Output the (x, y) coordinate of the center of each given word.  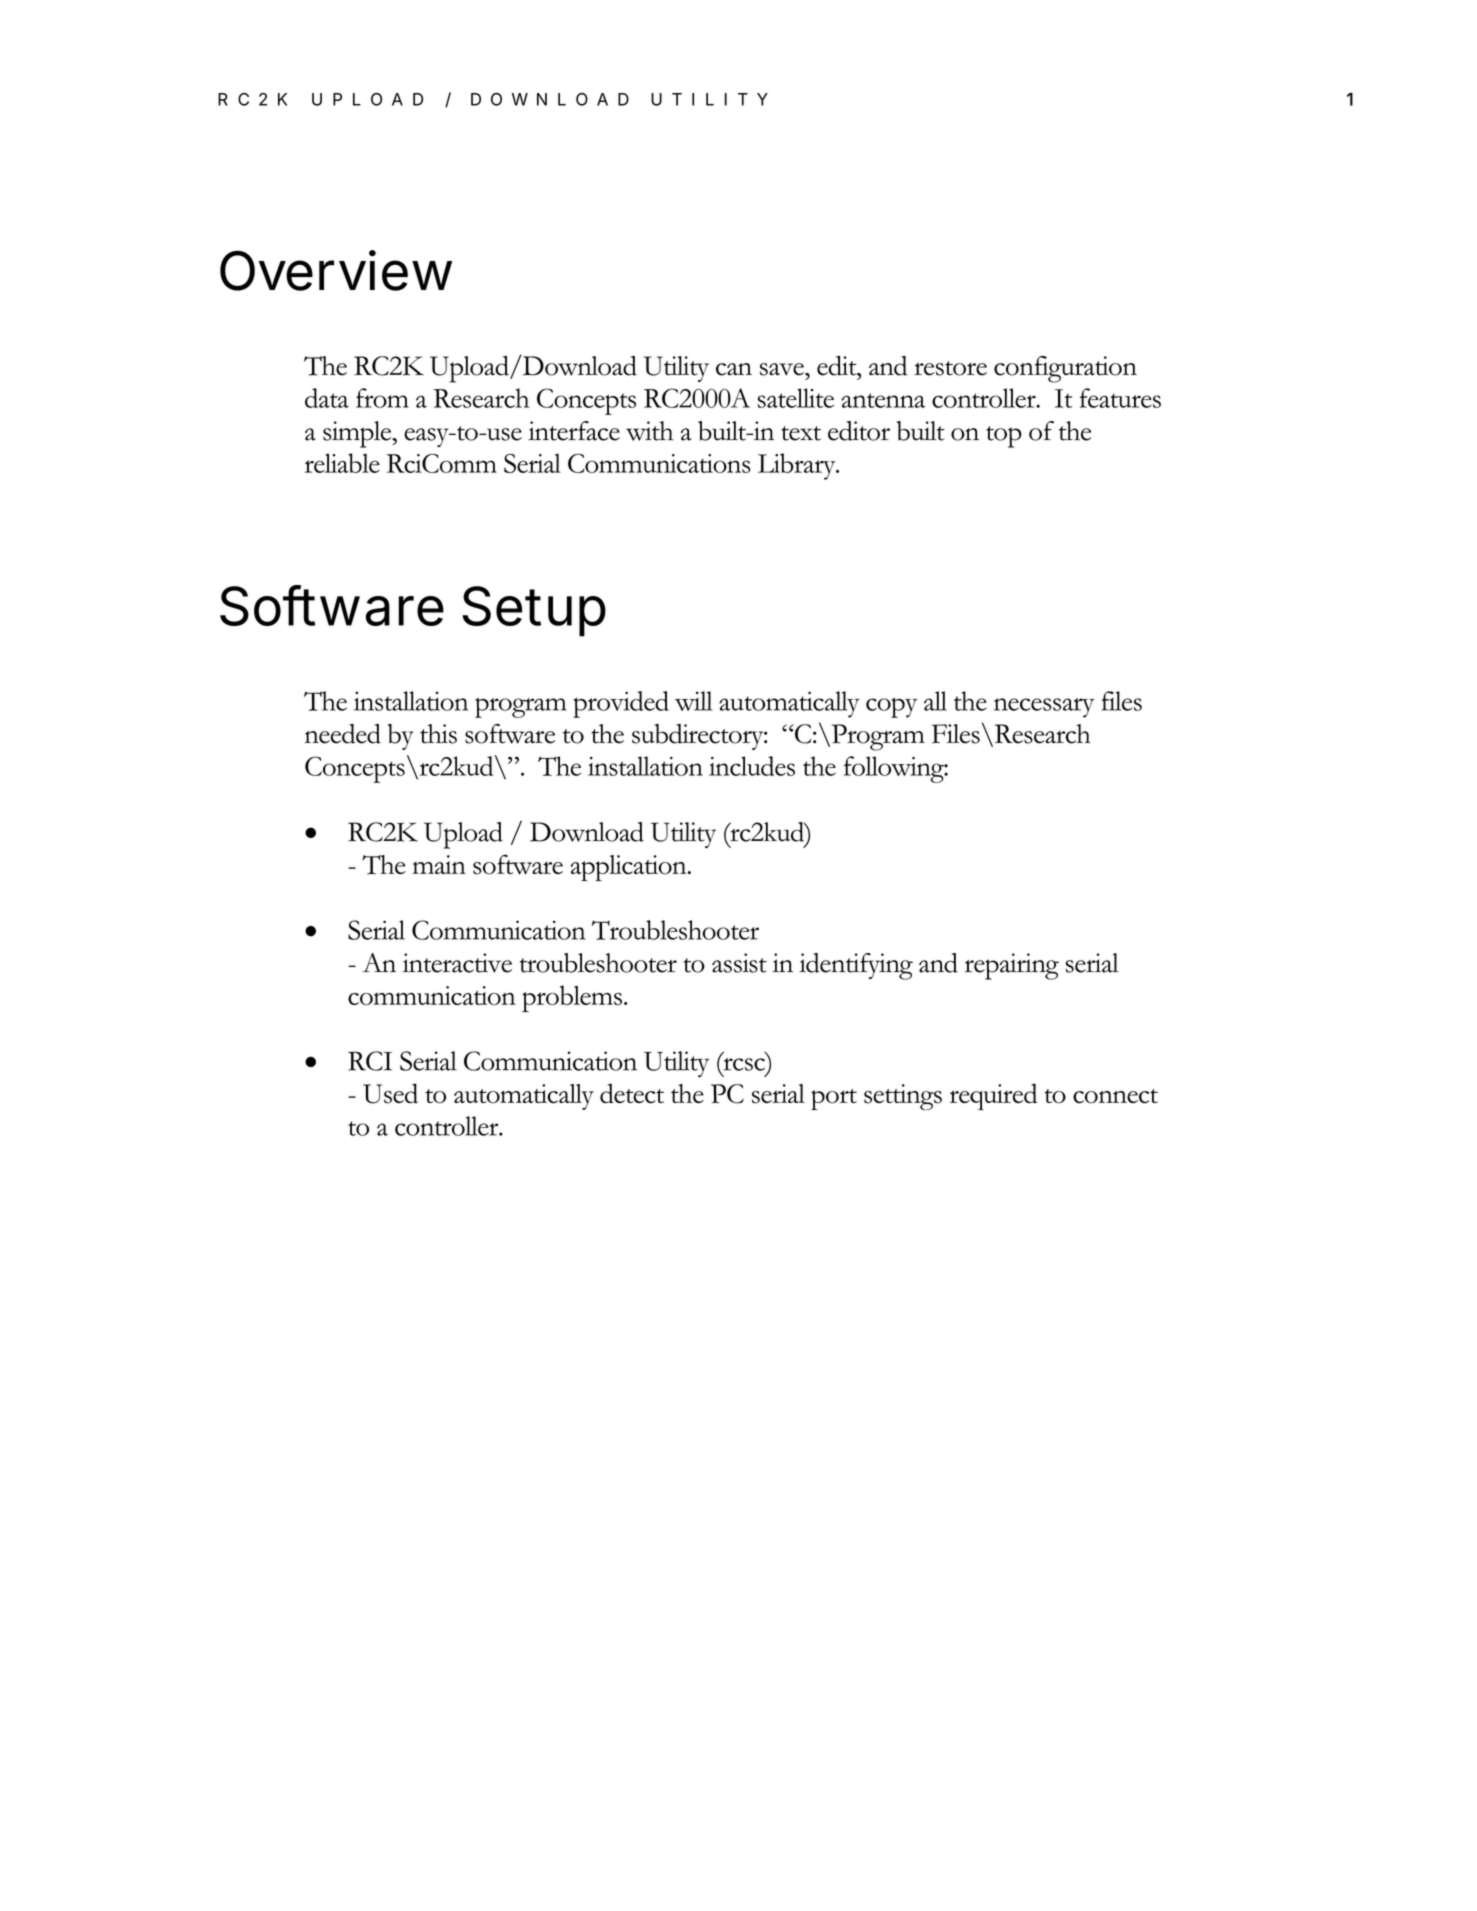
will (693, 701)
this (438, 734)
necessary (1044, 708)
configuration (1065, 369)
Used (390, 1093)
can (734, 369)
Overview (336, 270)
